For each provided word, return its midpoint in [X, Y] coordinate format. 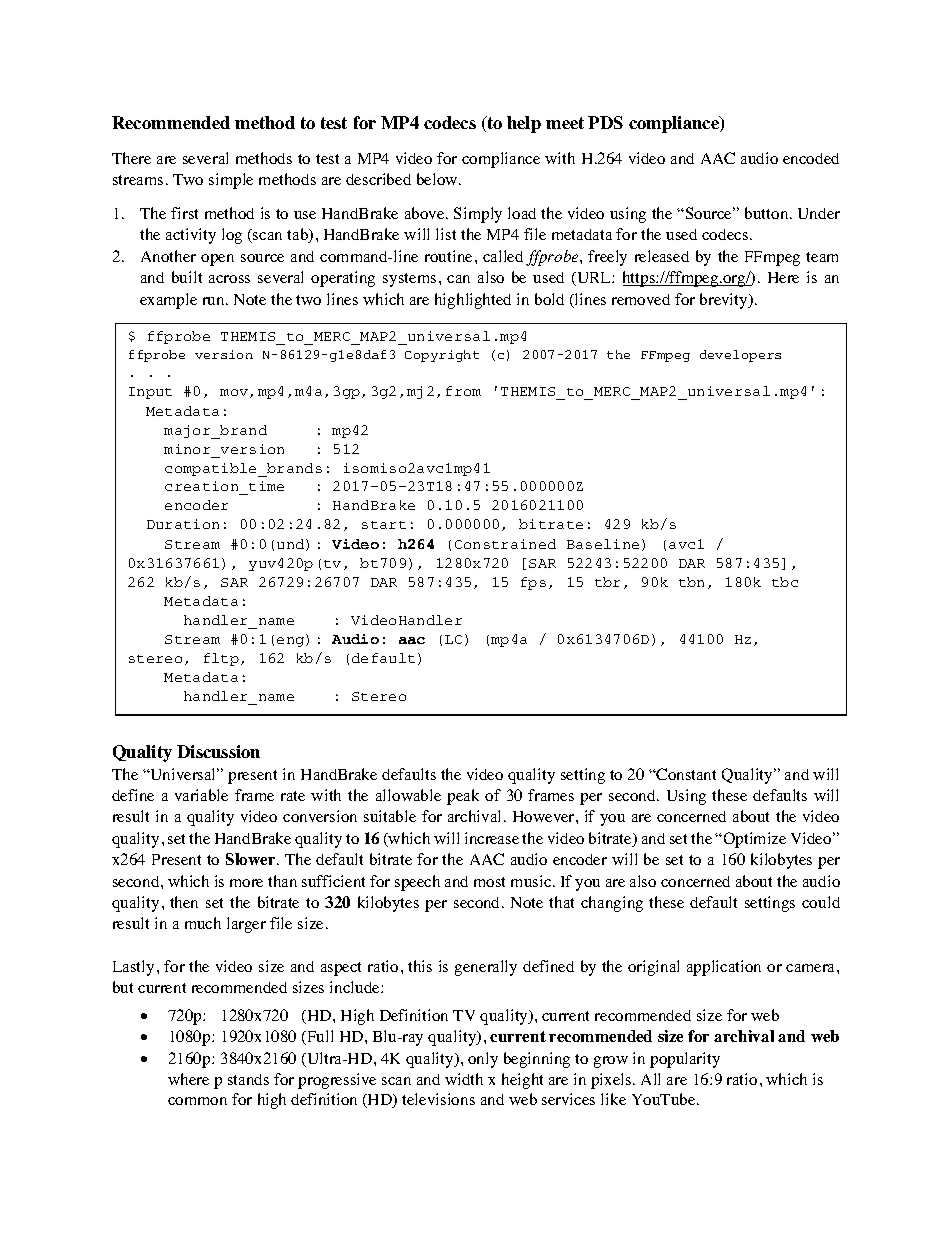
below [438, 179]
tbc [785, 582]
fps [533, 583]
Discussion [218, 751]
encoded [811, 158]
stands [248, 1079]
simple [231, 181]
